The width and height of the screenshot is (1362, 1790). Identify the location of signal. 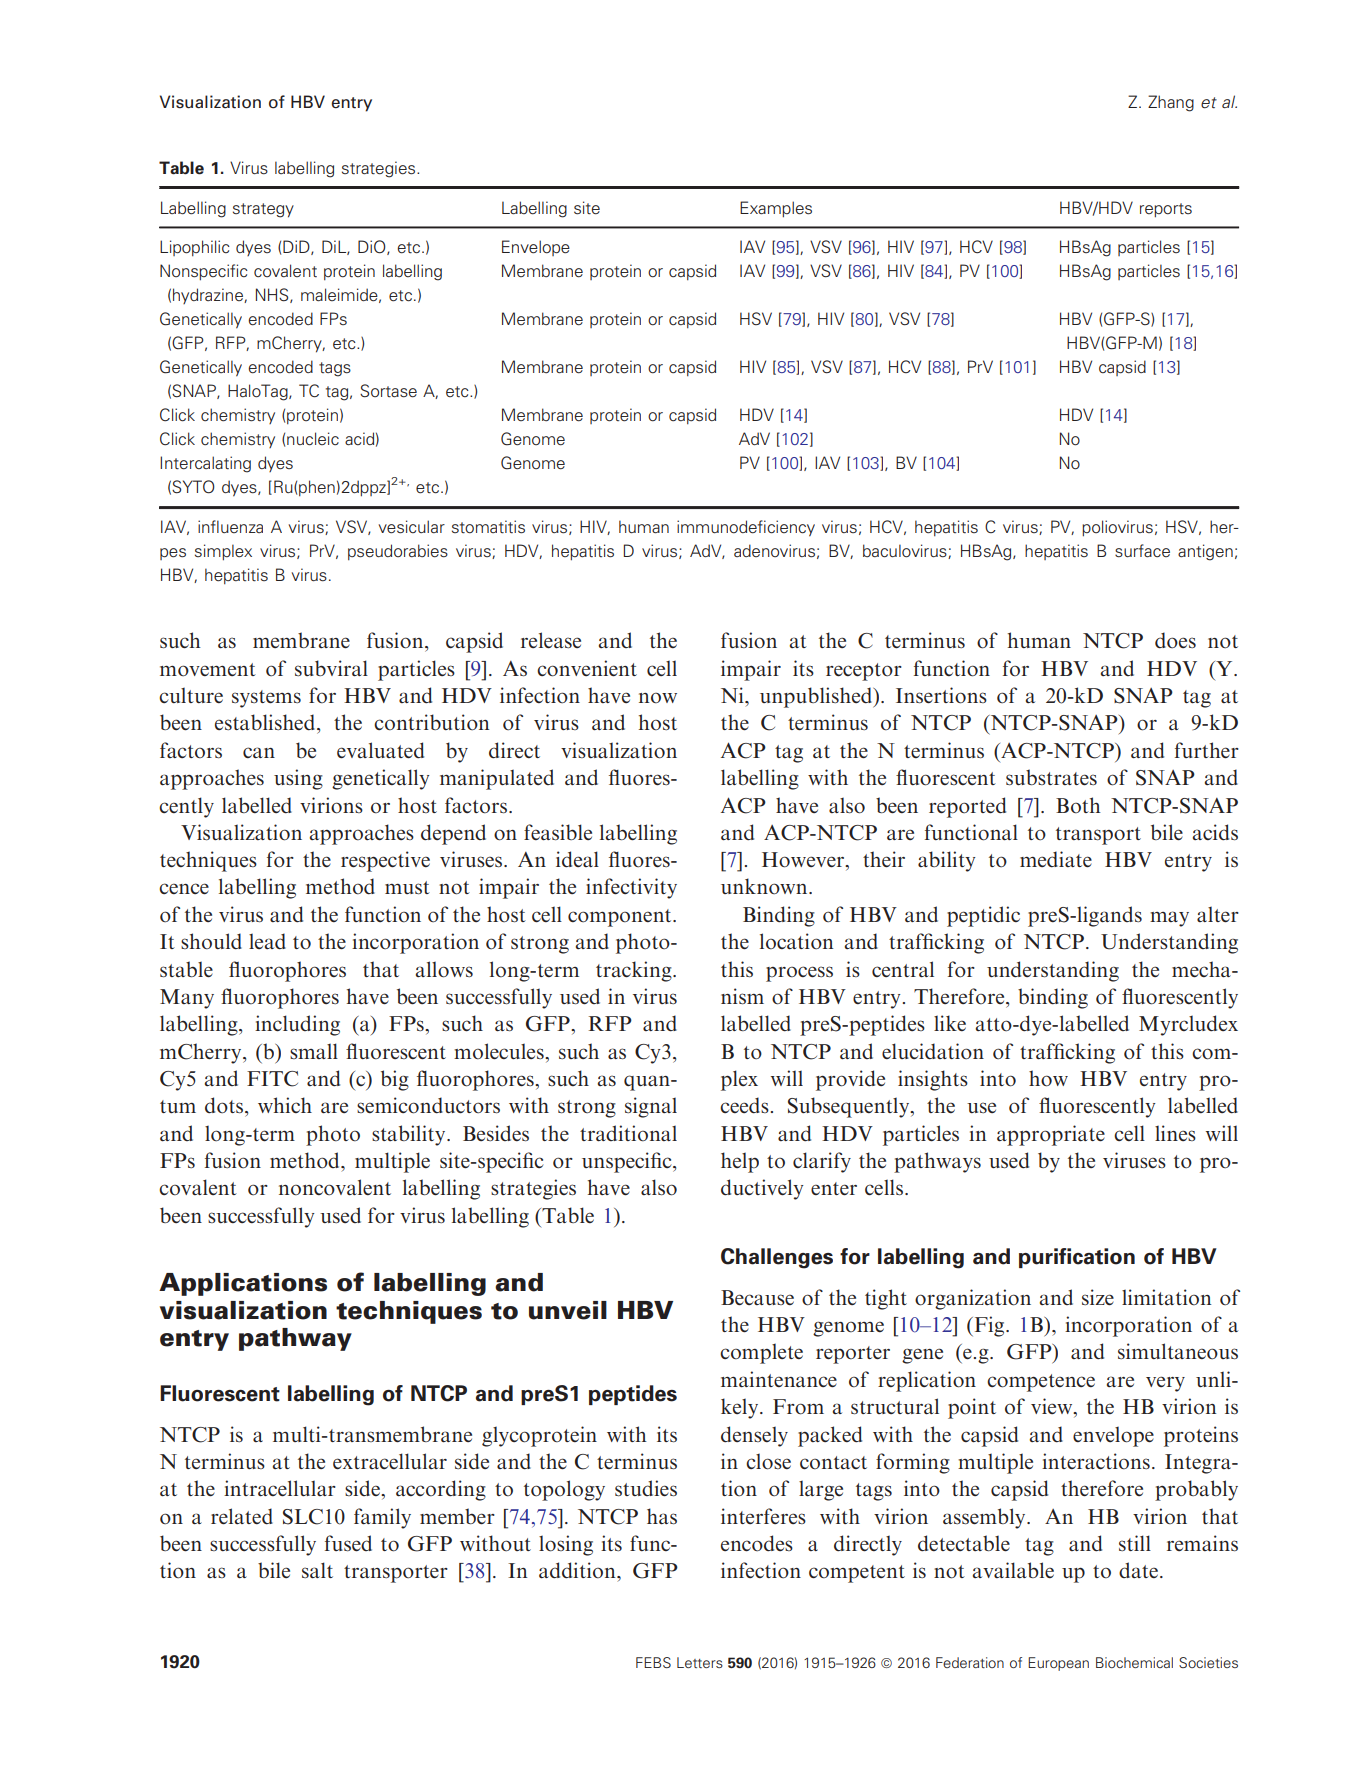
(651, 1107).
